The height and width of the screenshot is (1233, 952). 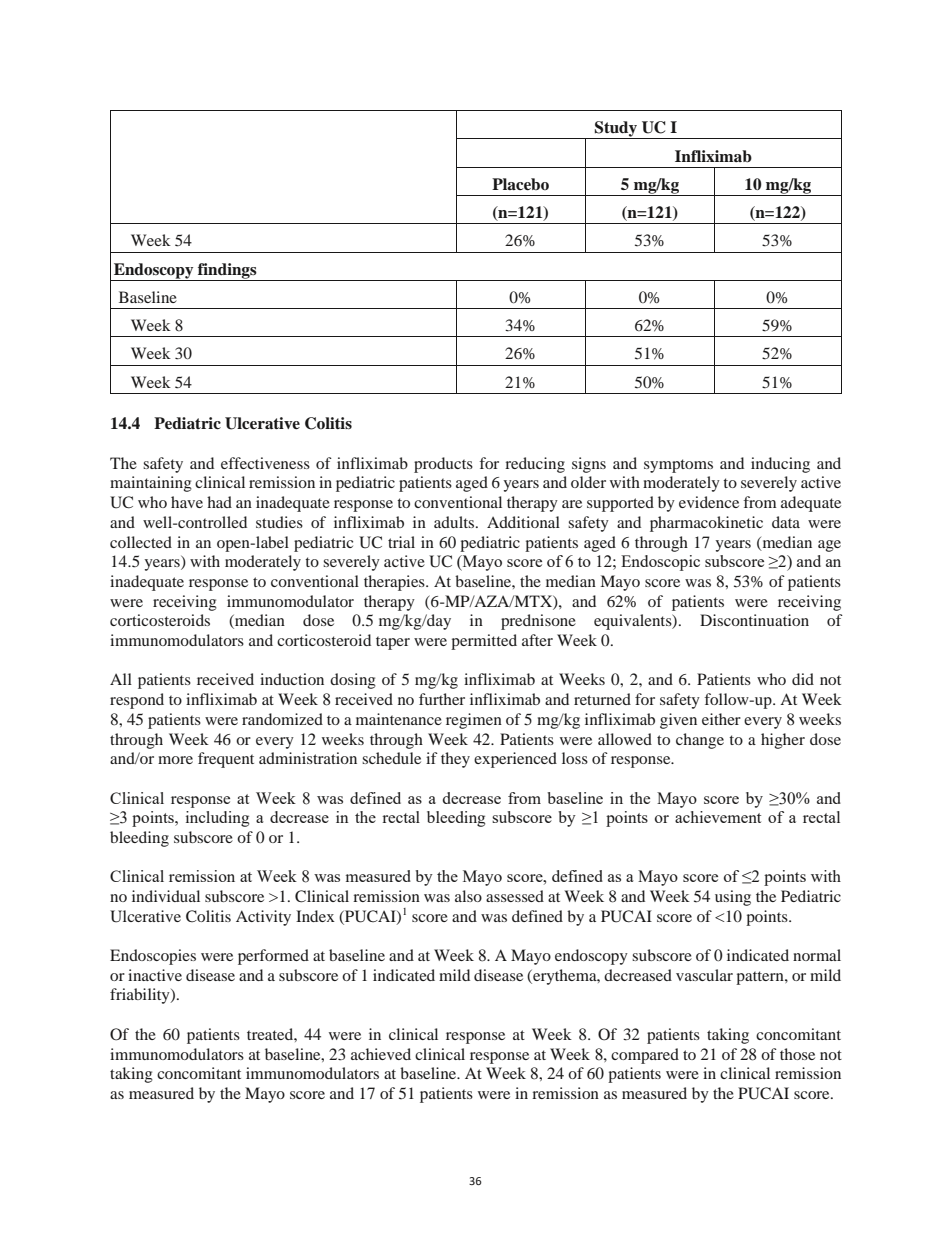 What do you see at coordinates (520, 184) in the screenshot?
I see `Placebo` at bounding box center [520, 184].
